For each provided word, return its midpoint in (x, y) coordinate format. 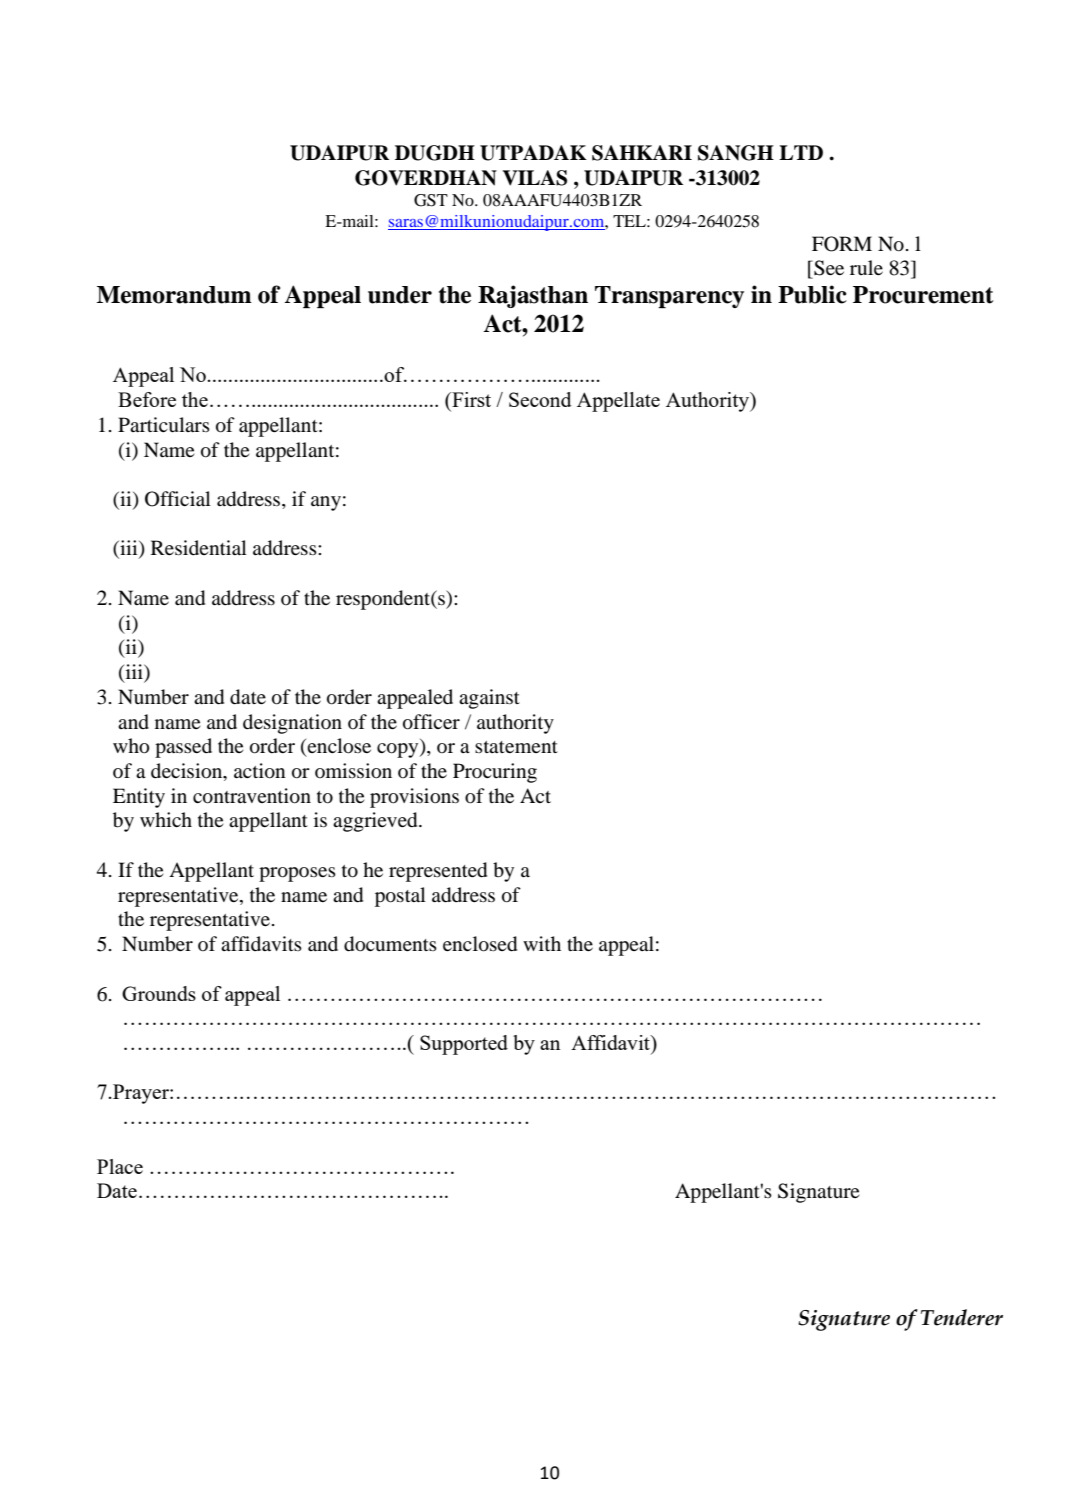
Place (120, 1166)
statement (516, 747)
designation (292, 724)
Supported (464, 1045)
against (489, 699)
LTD (801, 152)
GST (431, 200)
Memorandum (174, 295)
